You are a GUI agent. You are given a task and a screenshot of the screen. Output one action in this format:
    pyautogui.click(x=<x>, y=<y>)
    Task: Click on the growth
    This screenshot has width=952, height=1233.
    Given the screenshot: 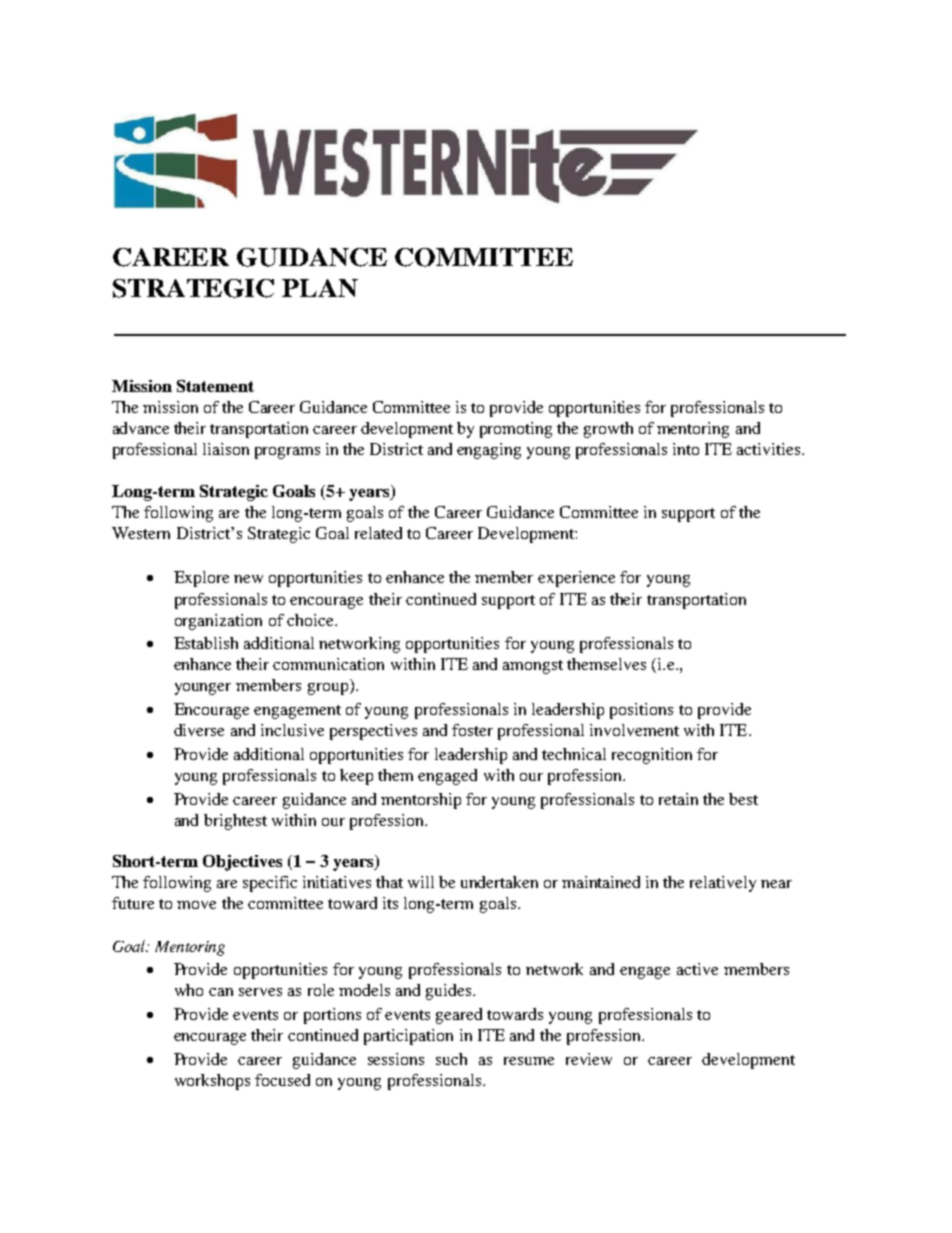 What is the action you would take?
    pyautogui.click(x=608, y=430)
